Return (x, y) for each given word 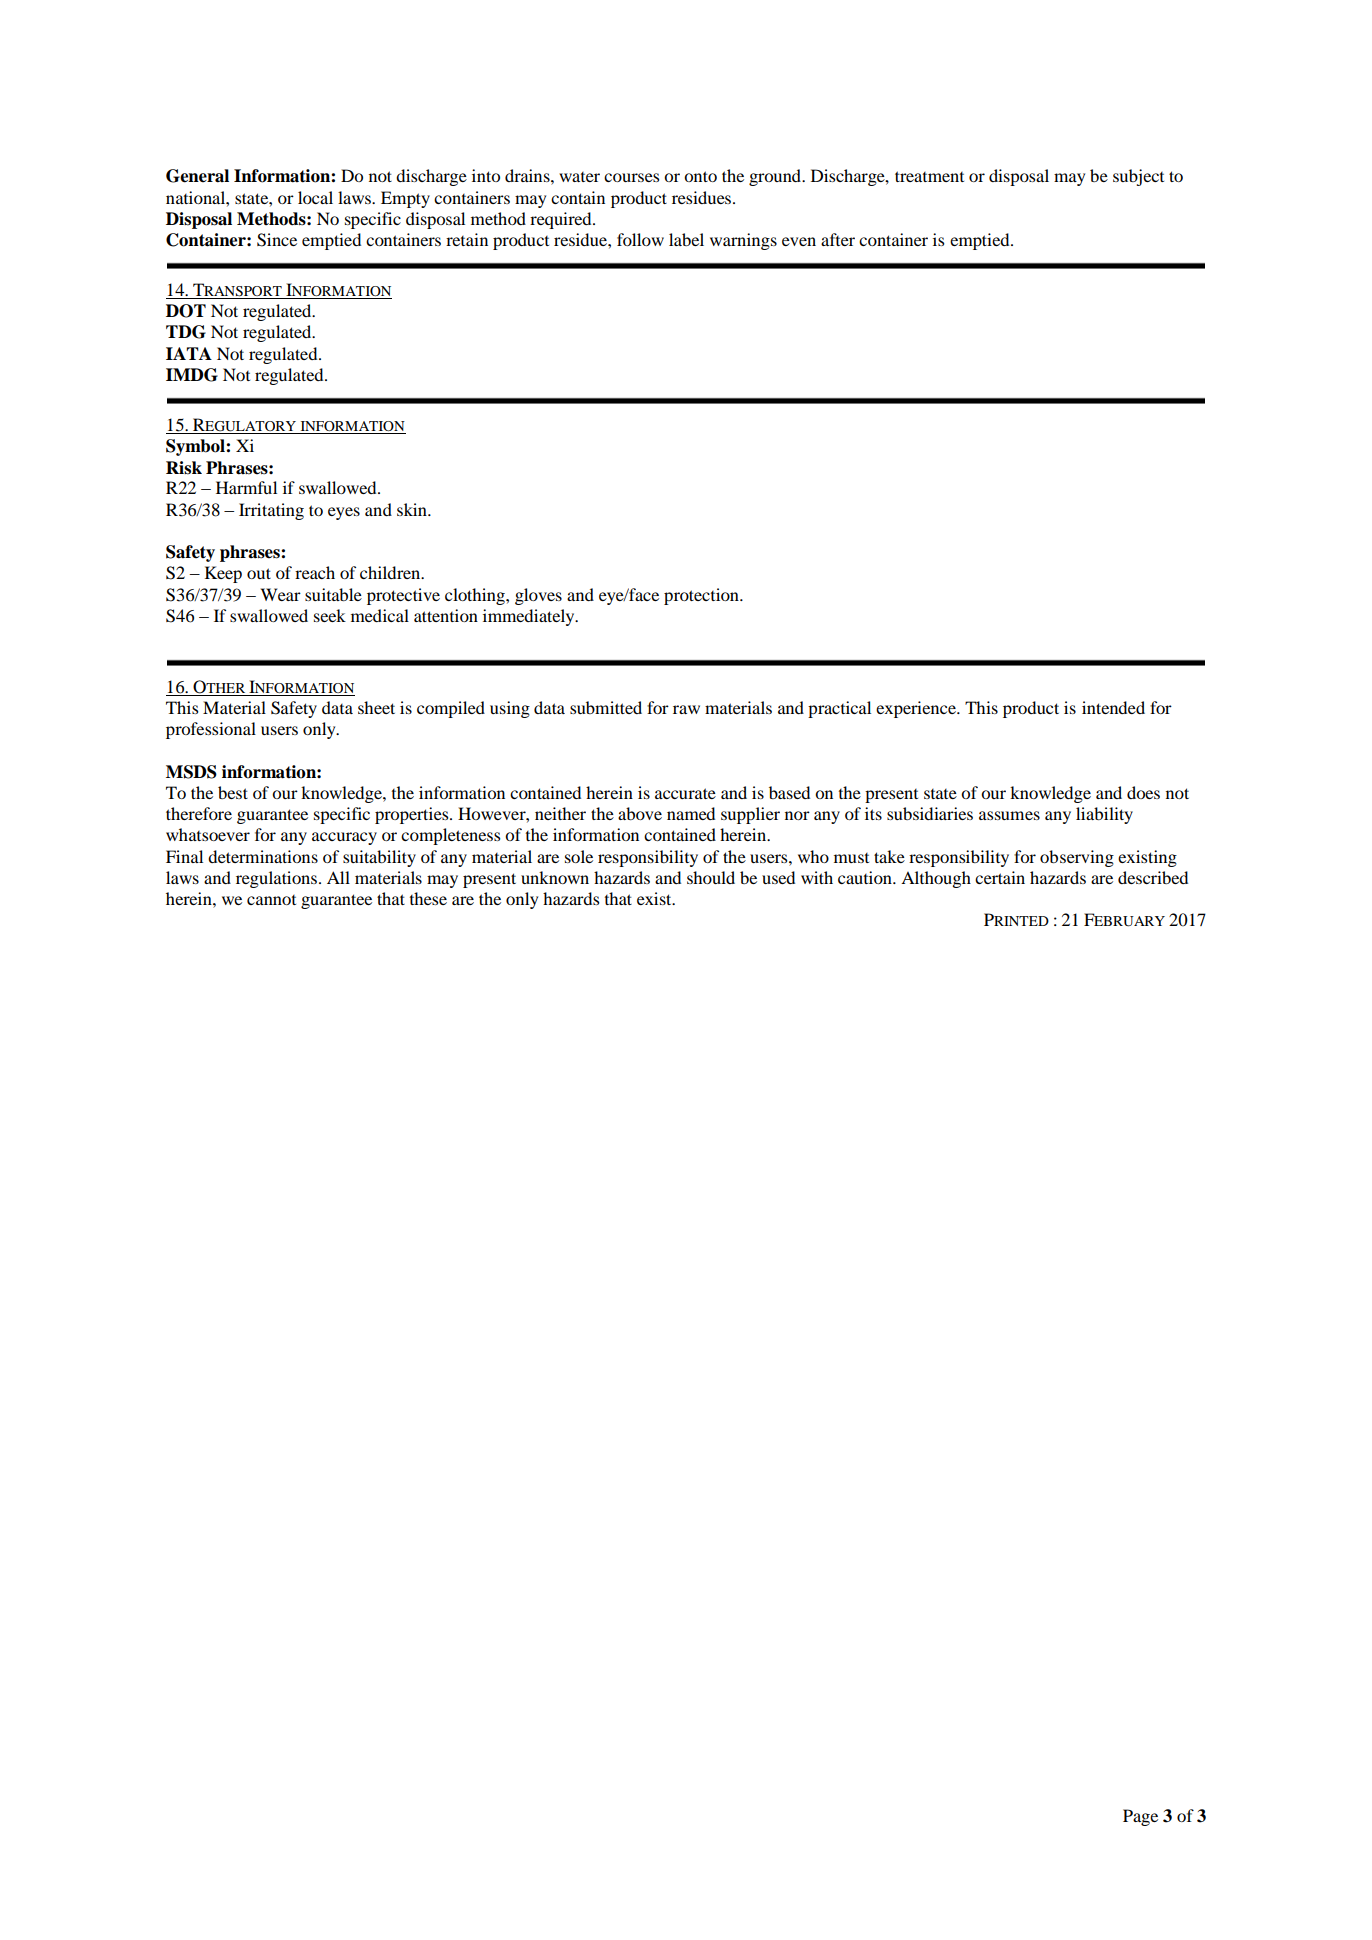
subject (1138, 177)
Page (1140, 1817)
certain (1000, 877)
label (686, 239)
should (711, 877)
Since (277, 240)
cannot (271, 900)
